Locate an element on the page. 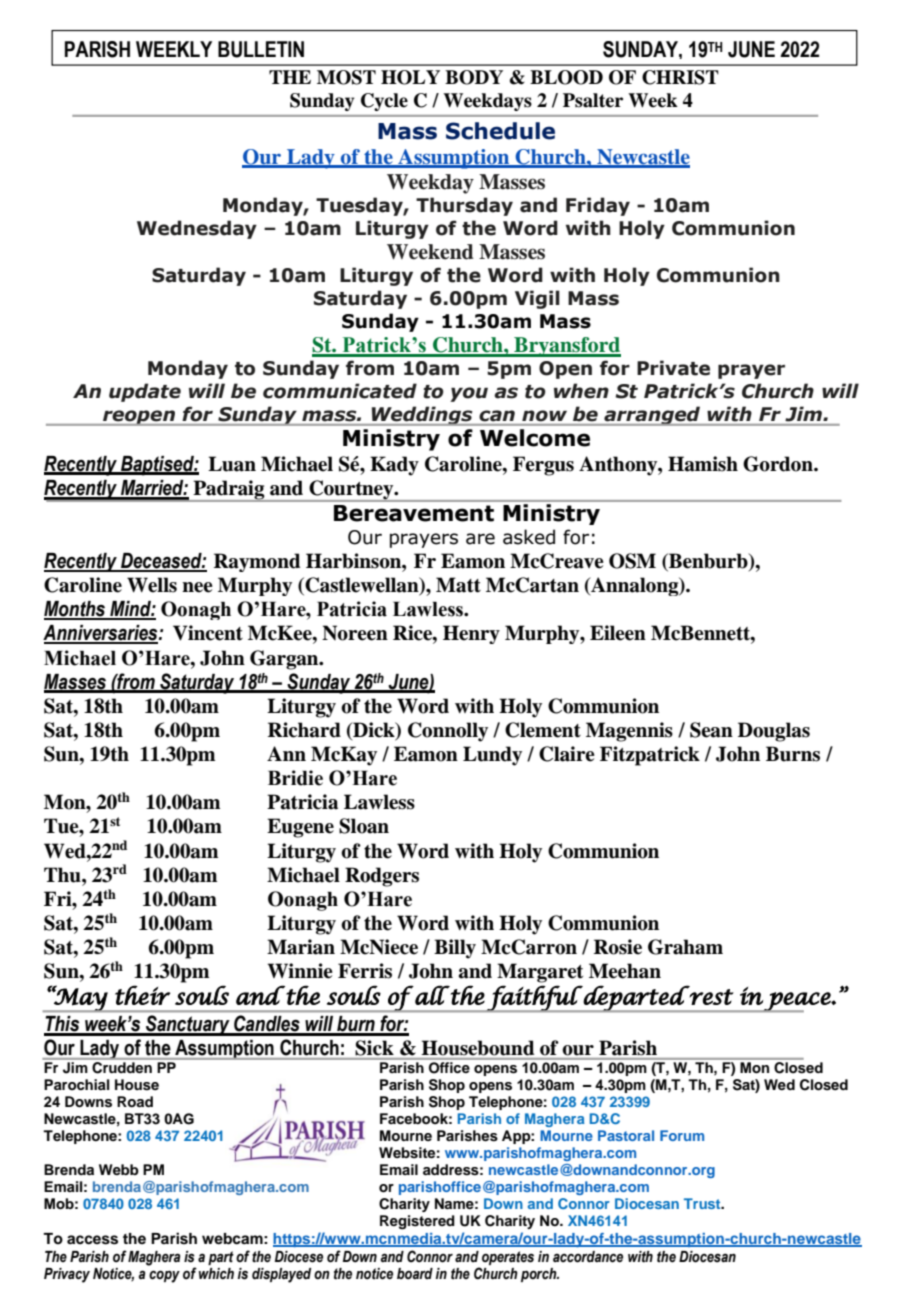  BULLETIN is located at coordinates (261, 49).
